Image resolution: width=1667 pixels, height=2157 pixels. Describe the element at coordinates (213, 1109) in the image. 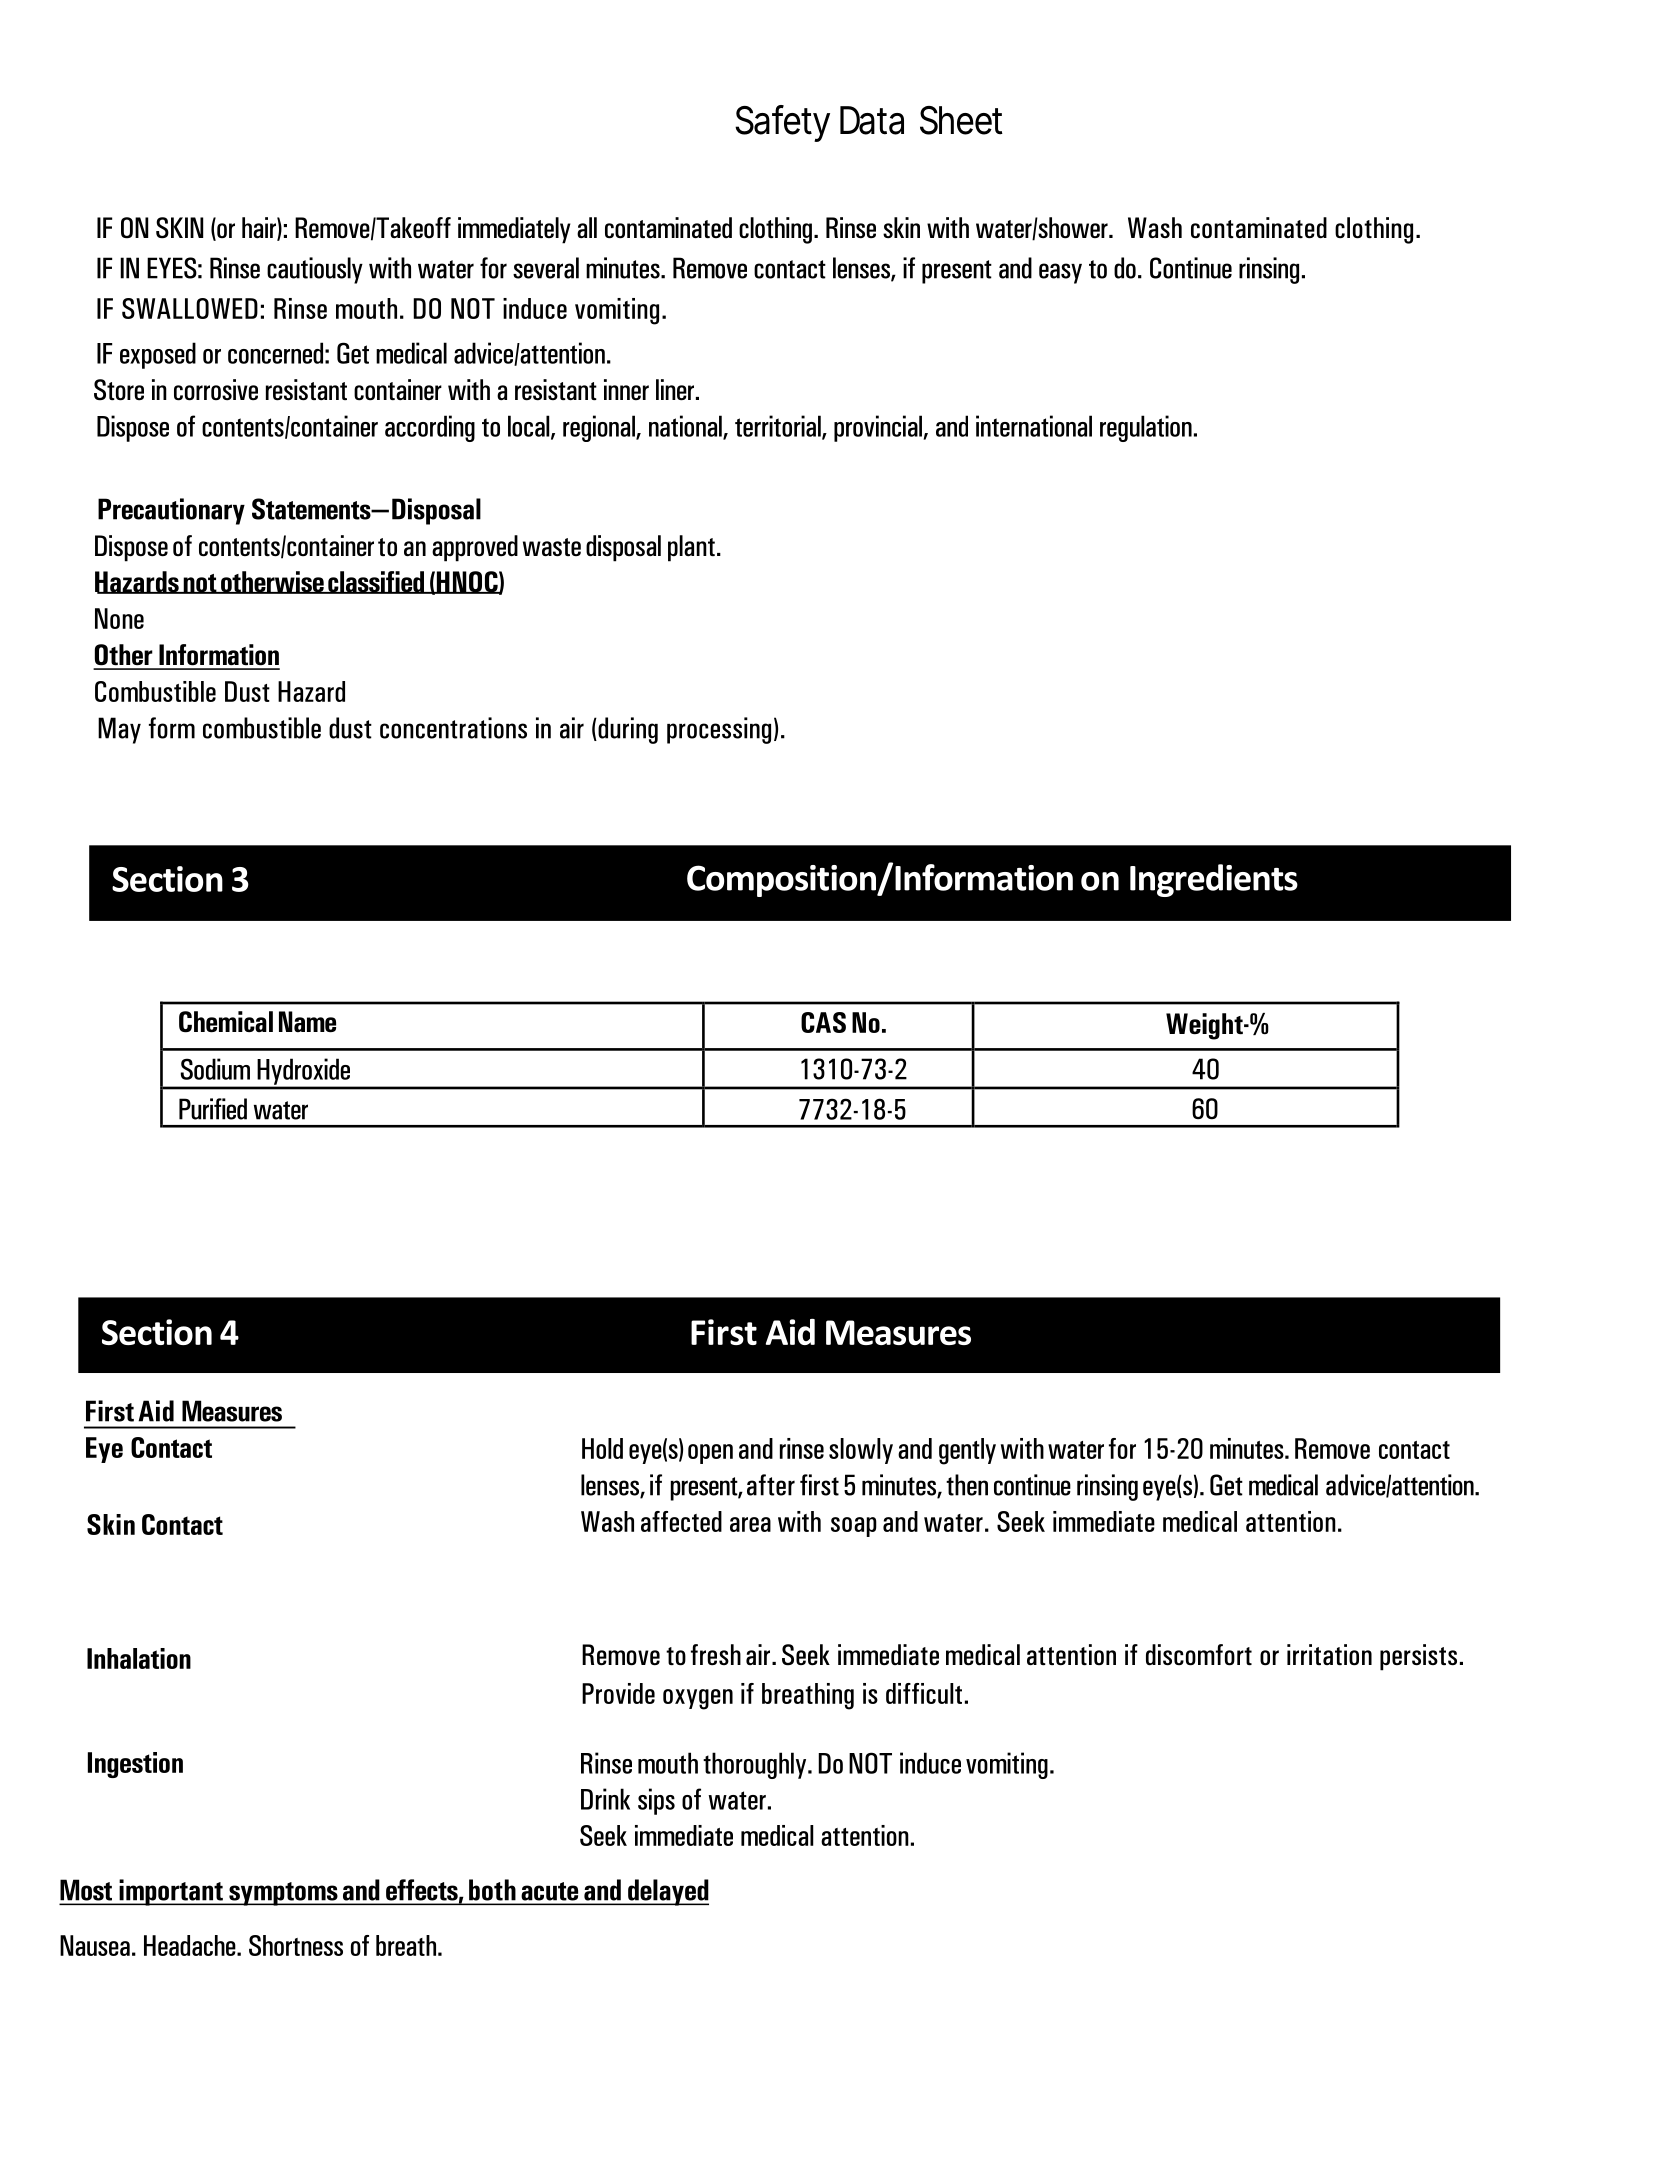

I see `Purified` at that location.
